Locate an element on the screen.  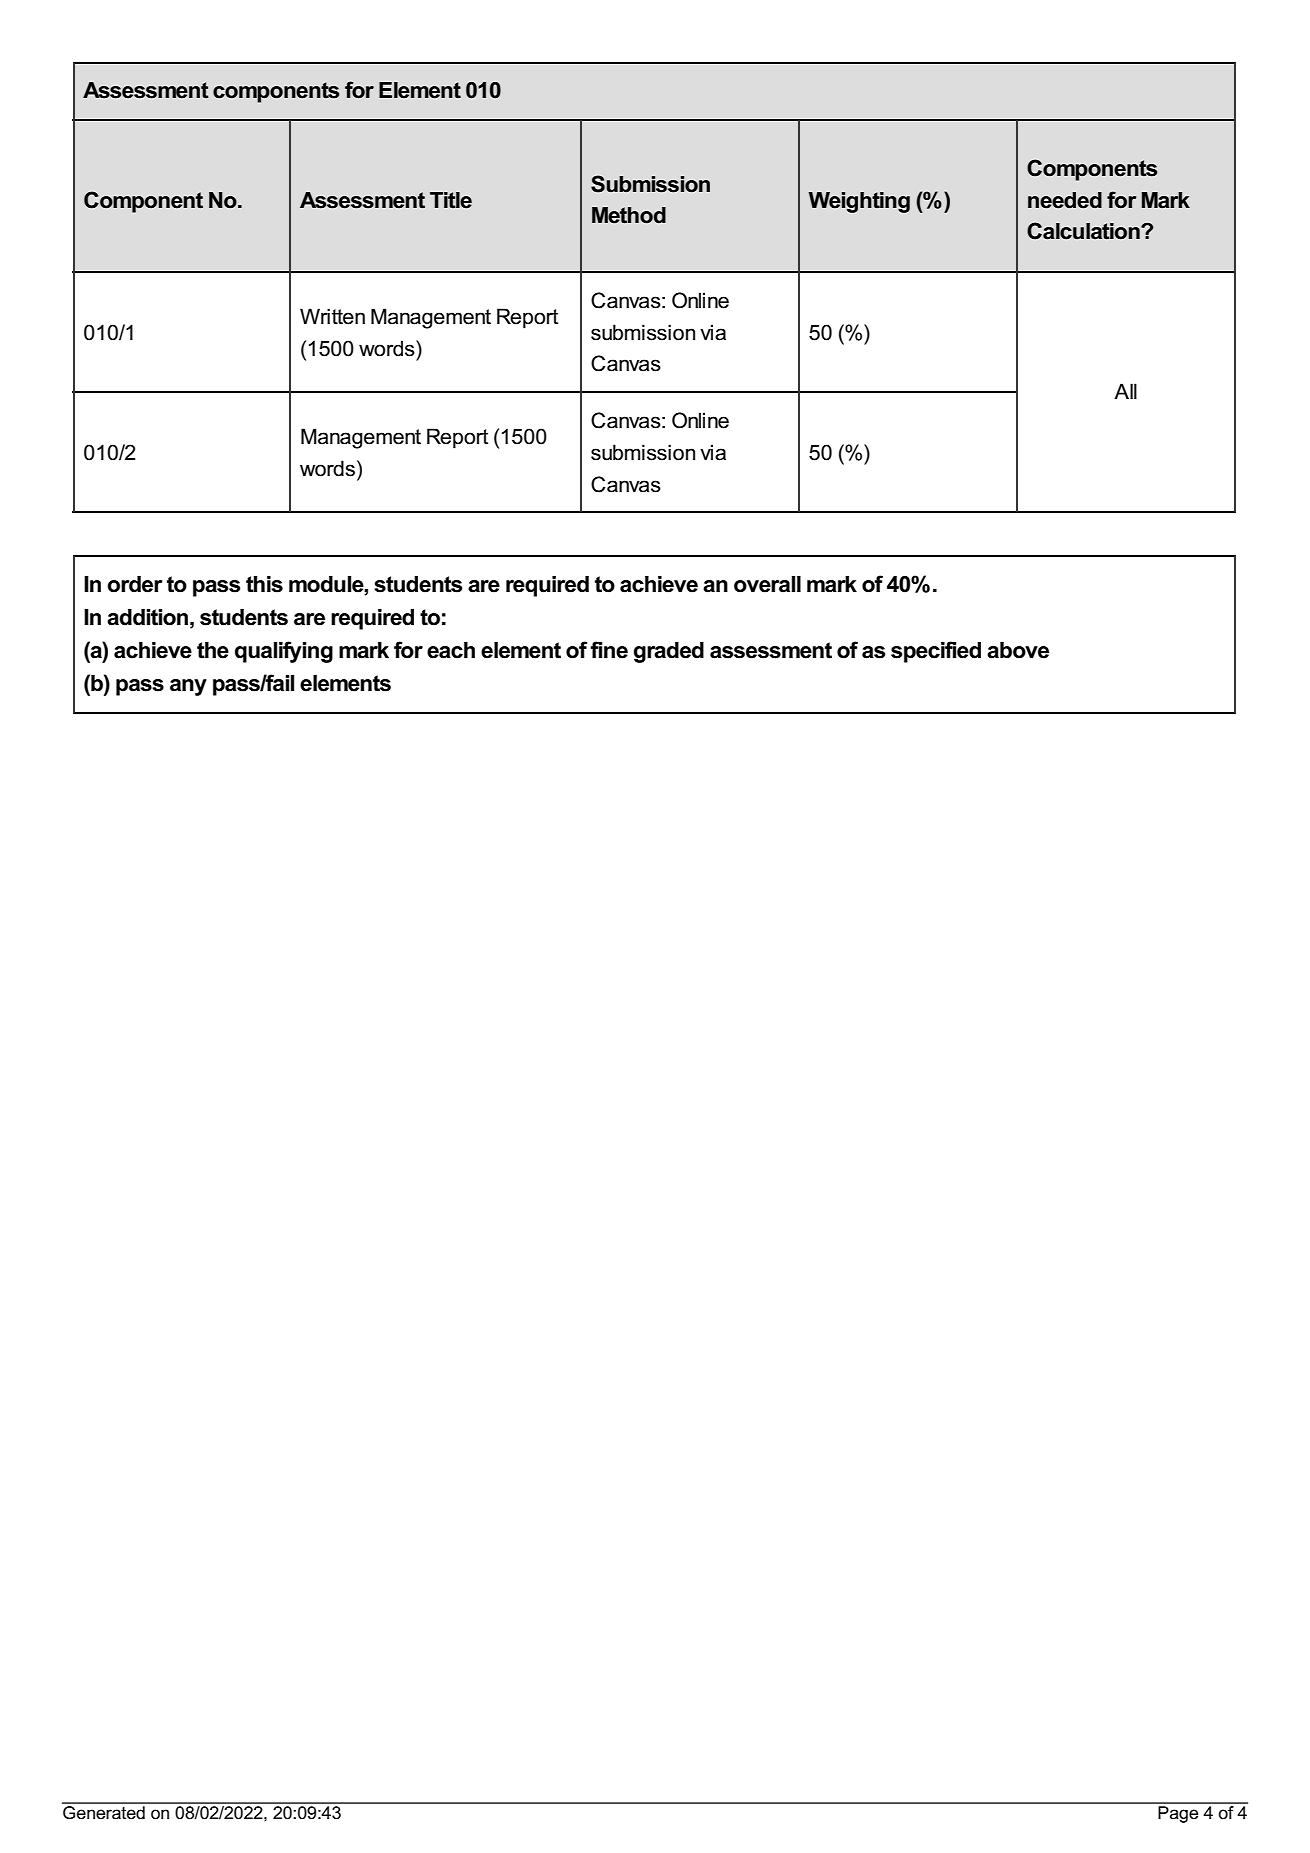
Calculation is located at coordinates (1084, 231).
